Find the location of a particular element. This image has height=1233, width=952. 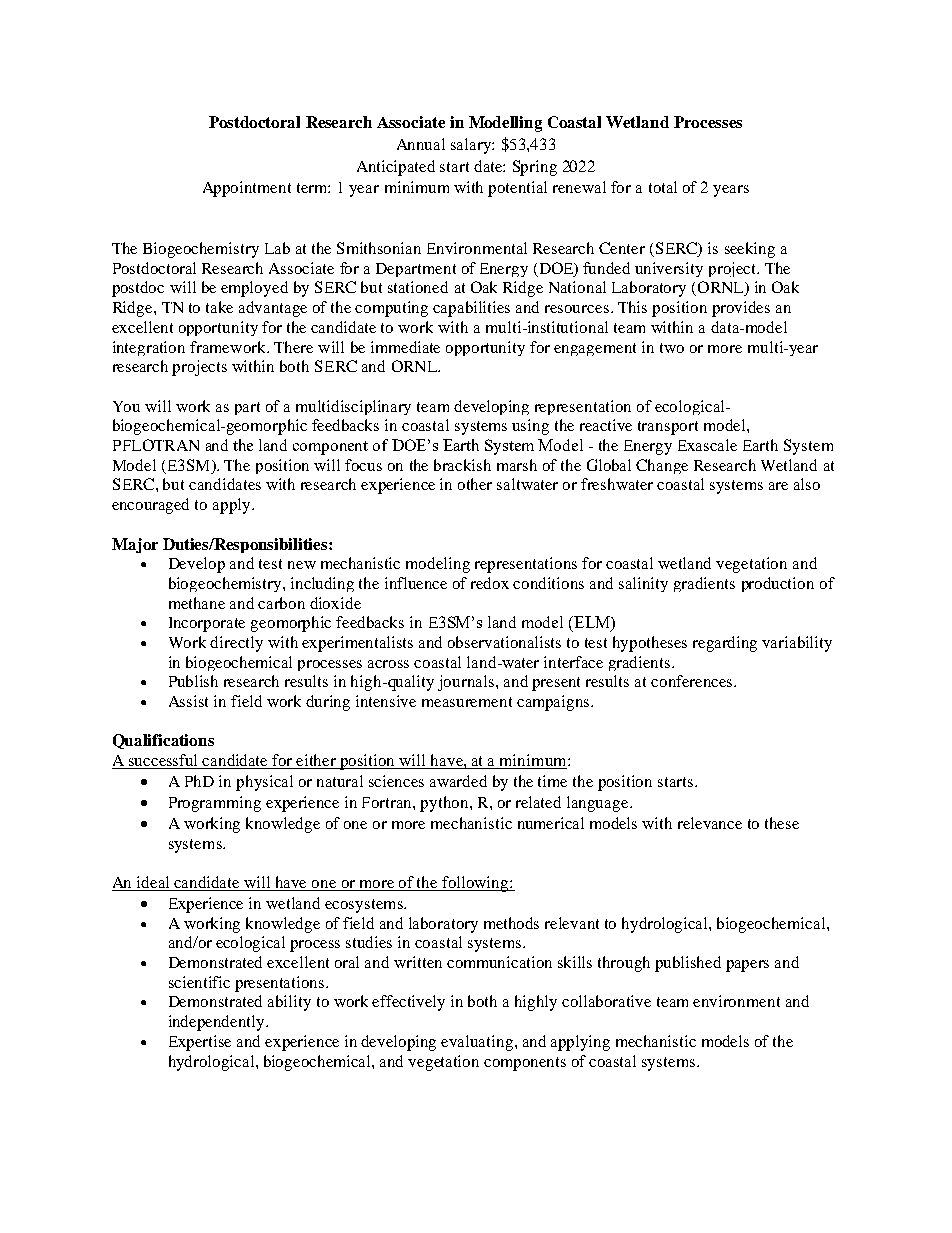

production is located at coordinates (778, 584).
